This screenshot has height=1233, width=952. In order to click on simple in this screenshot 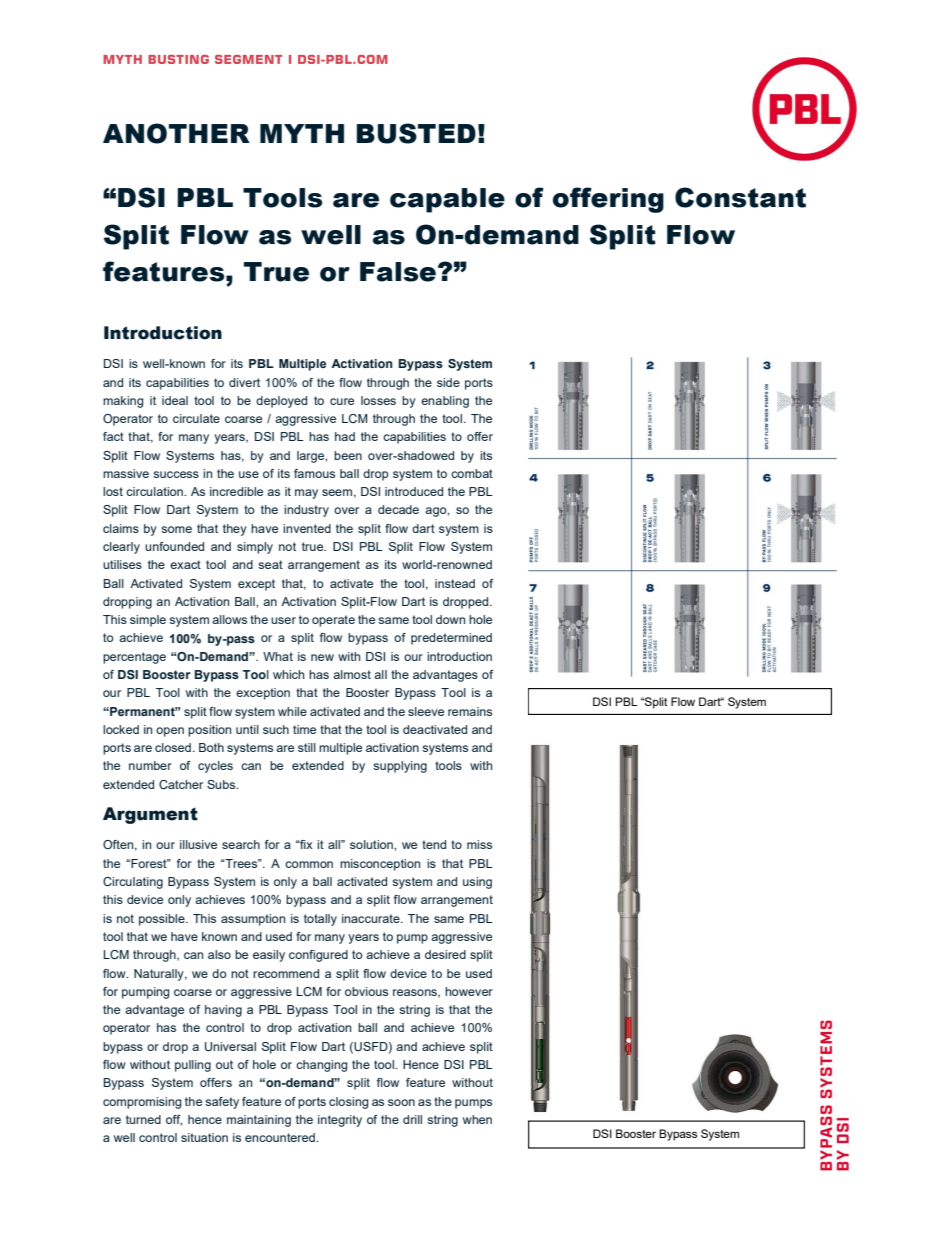, I will do `click(148, 621)`.
